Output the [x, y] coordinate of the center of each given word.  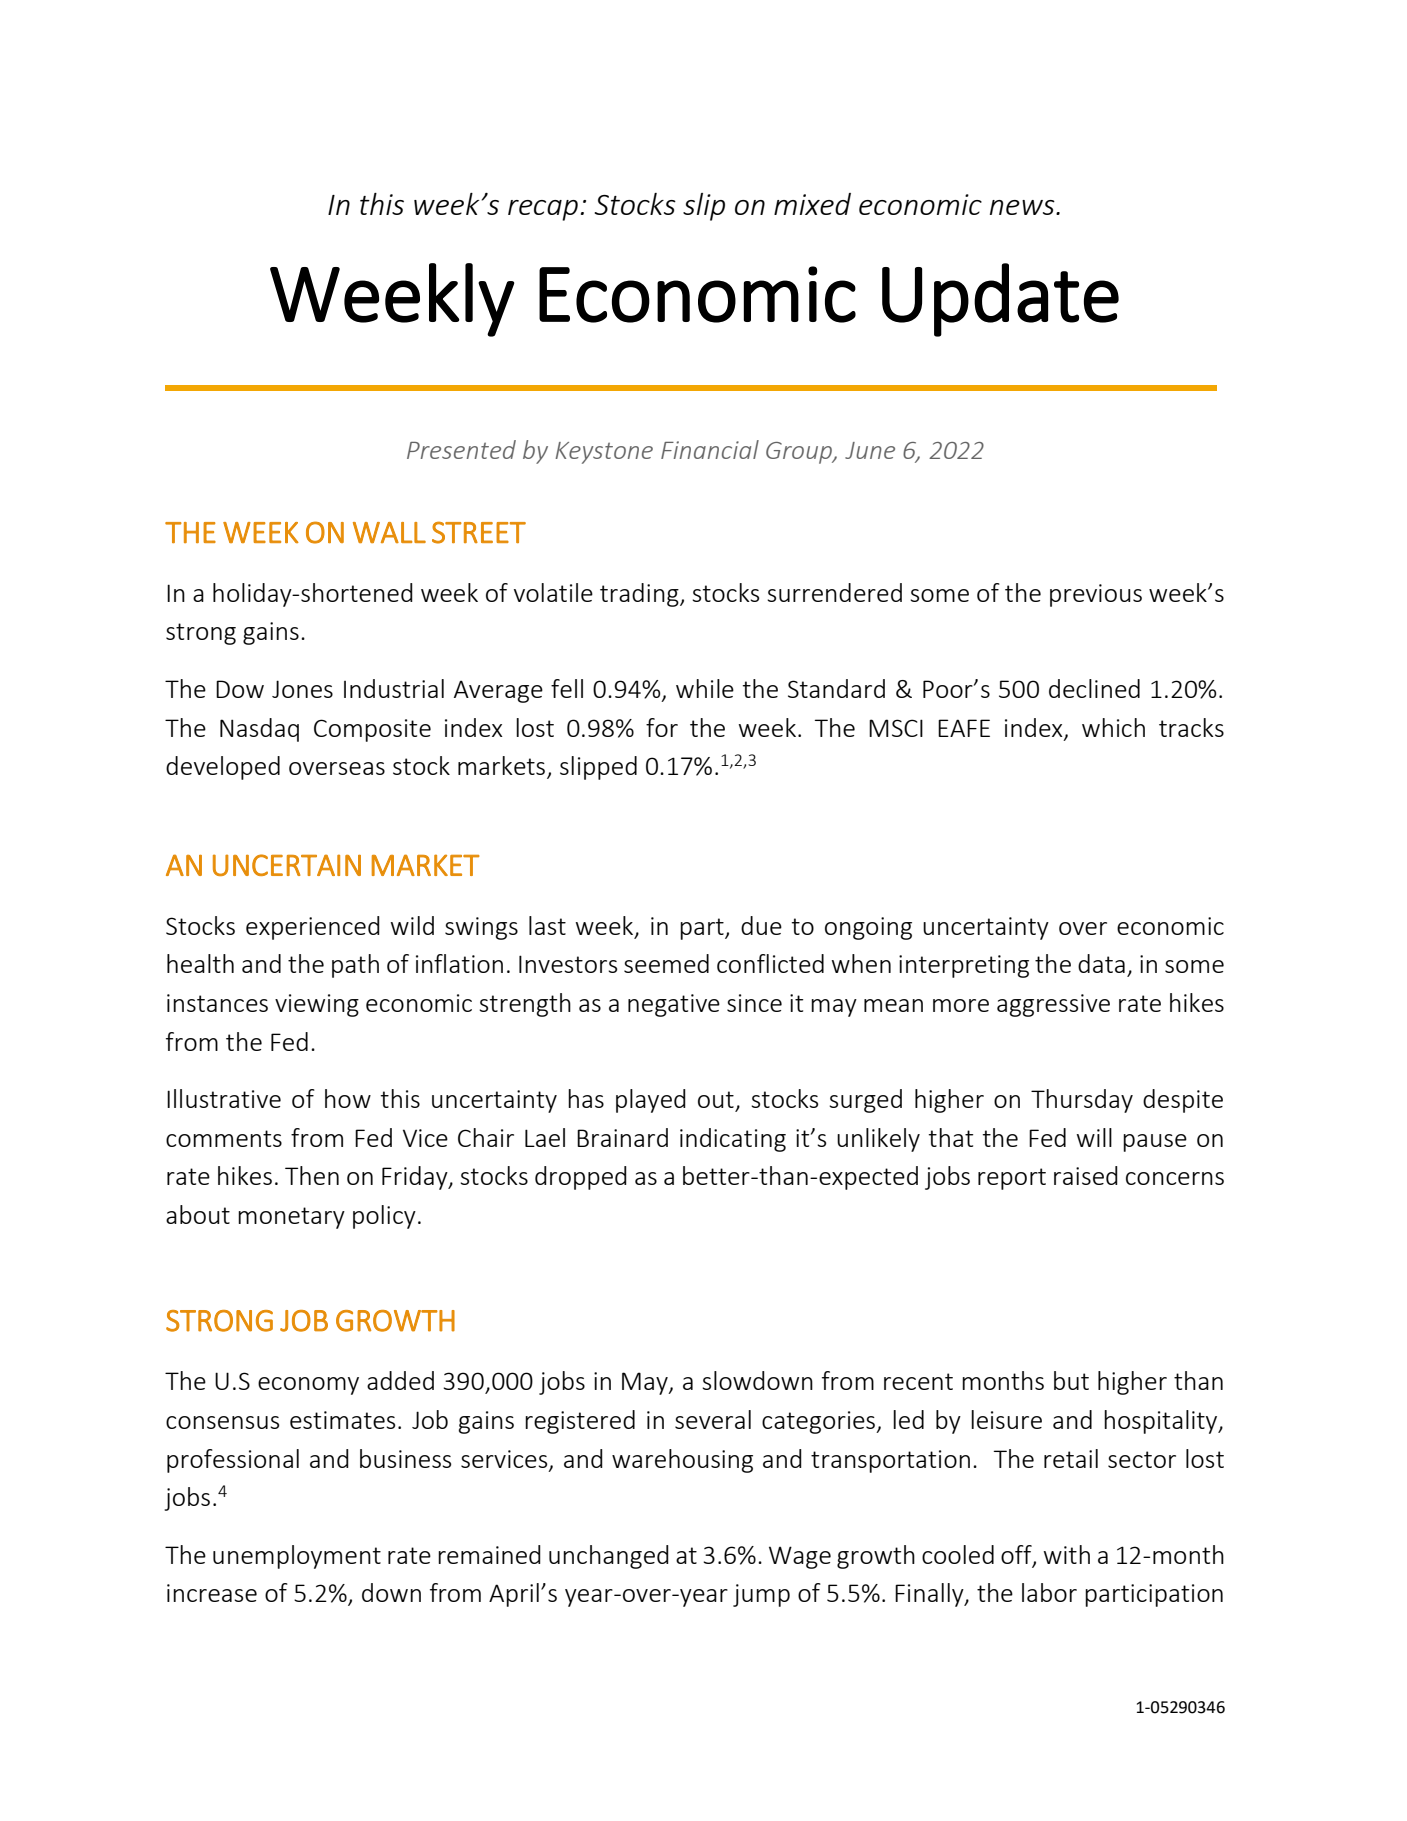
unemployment [297, 1557]
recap [543, 210]
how [348, 1098]
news [1023, 207]
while [705, 688]
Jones [302, 689]
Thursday [1082, 1101]
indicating [733, 1140]
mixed [812, 204]
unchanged [609, 1557]
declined [1094, 688]
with [1067, 1554]
